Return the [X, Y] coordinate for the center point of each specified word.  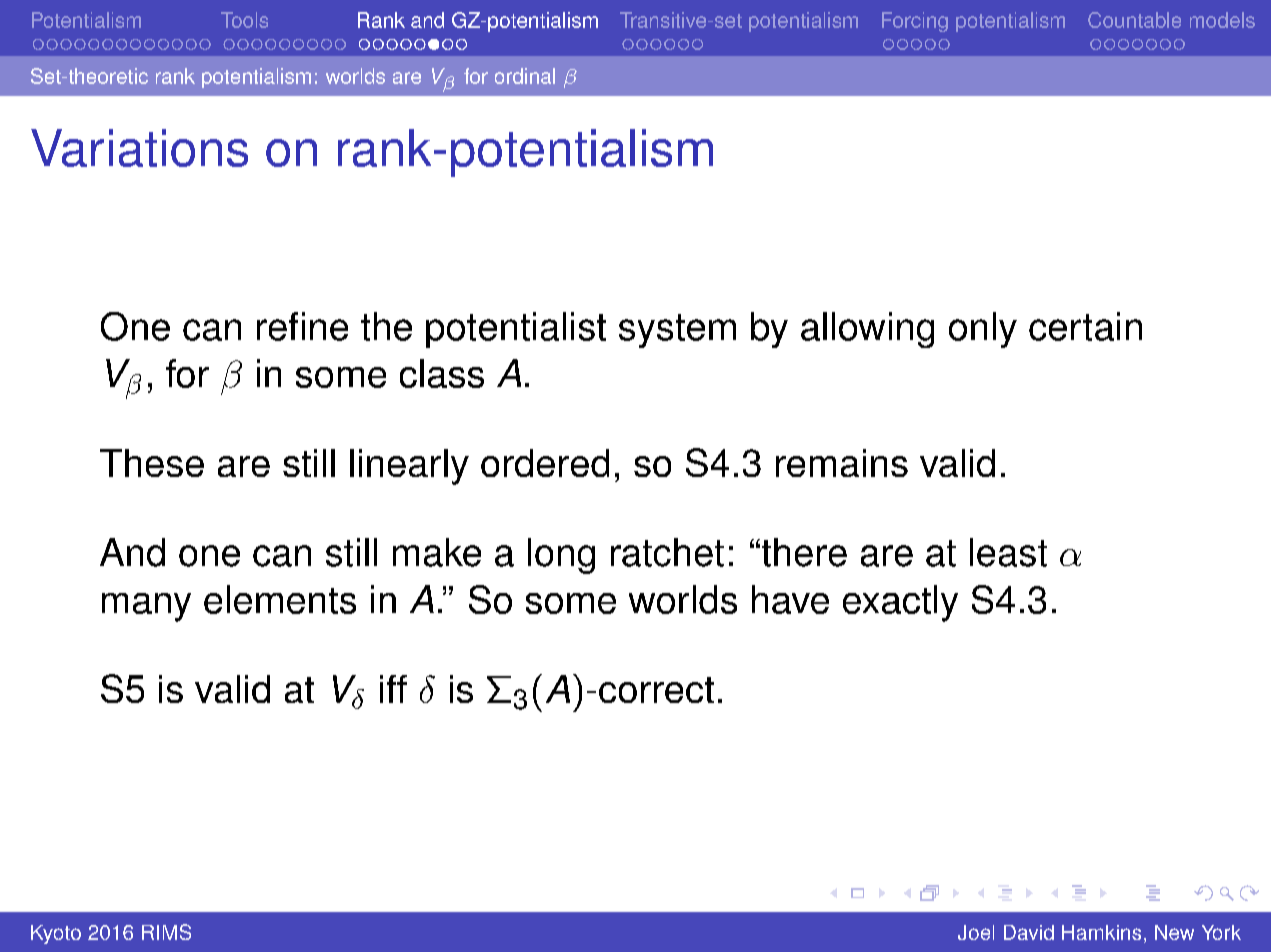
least [1008, 552]
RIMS [166, 932]
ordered [545, 463]
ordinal [525, 76]
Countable [1134, 20]
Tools [244, 20]
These [152, 463]
